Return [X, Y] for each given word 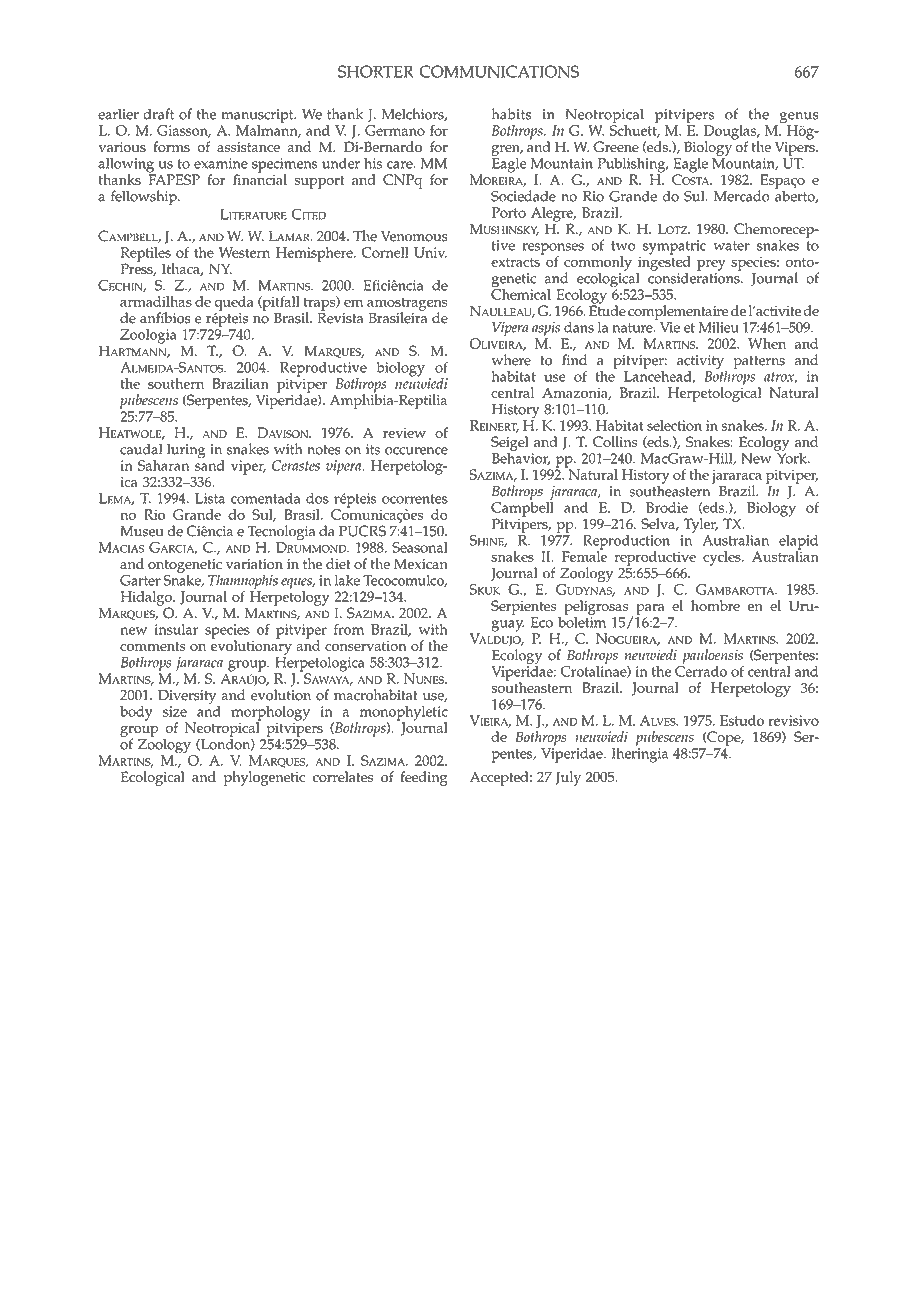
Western [244, 252]
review [404, 433]
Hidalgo [147, 599]
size [175, 711]
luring [186, 451]
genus [798, 119]
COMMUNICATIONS [499, 71]
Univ [430, 252]
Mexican [421, 564]
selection [674, 425]
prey [711, 265]
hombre [715, 606]
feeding [423, 778]
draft [158, 114]
